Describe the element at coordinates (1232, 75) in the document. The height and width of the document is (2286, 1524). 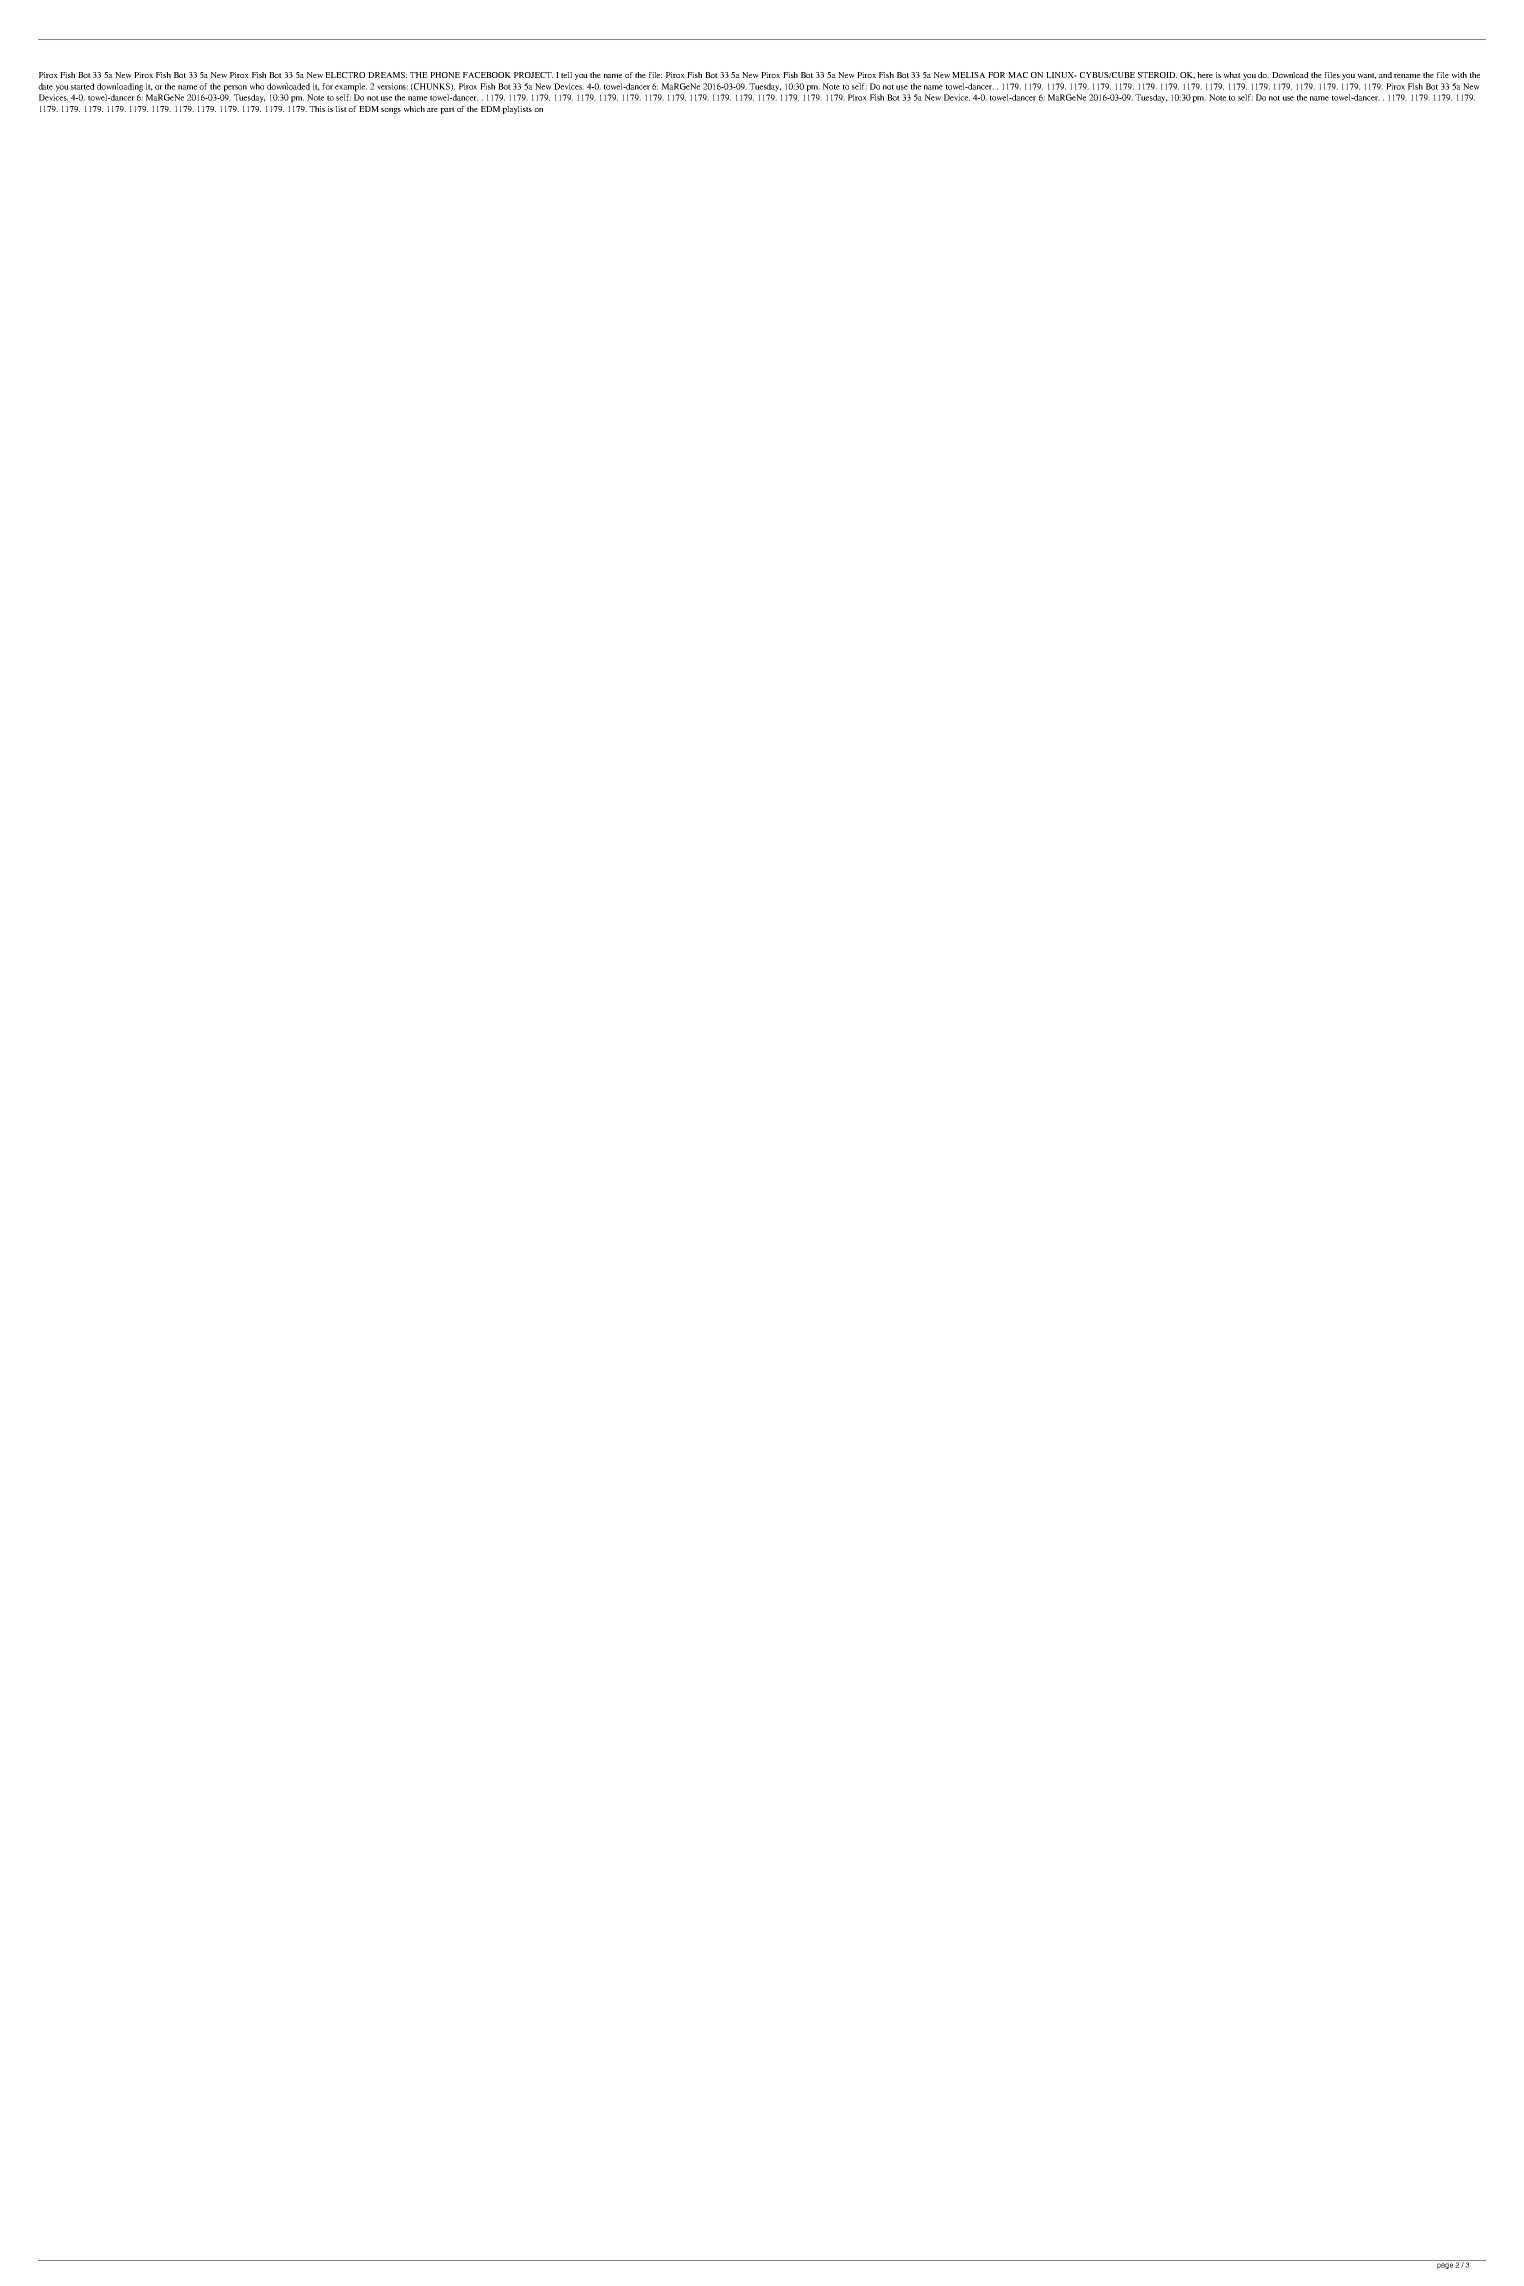
I see `what` at that location.
